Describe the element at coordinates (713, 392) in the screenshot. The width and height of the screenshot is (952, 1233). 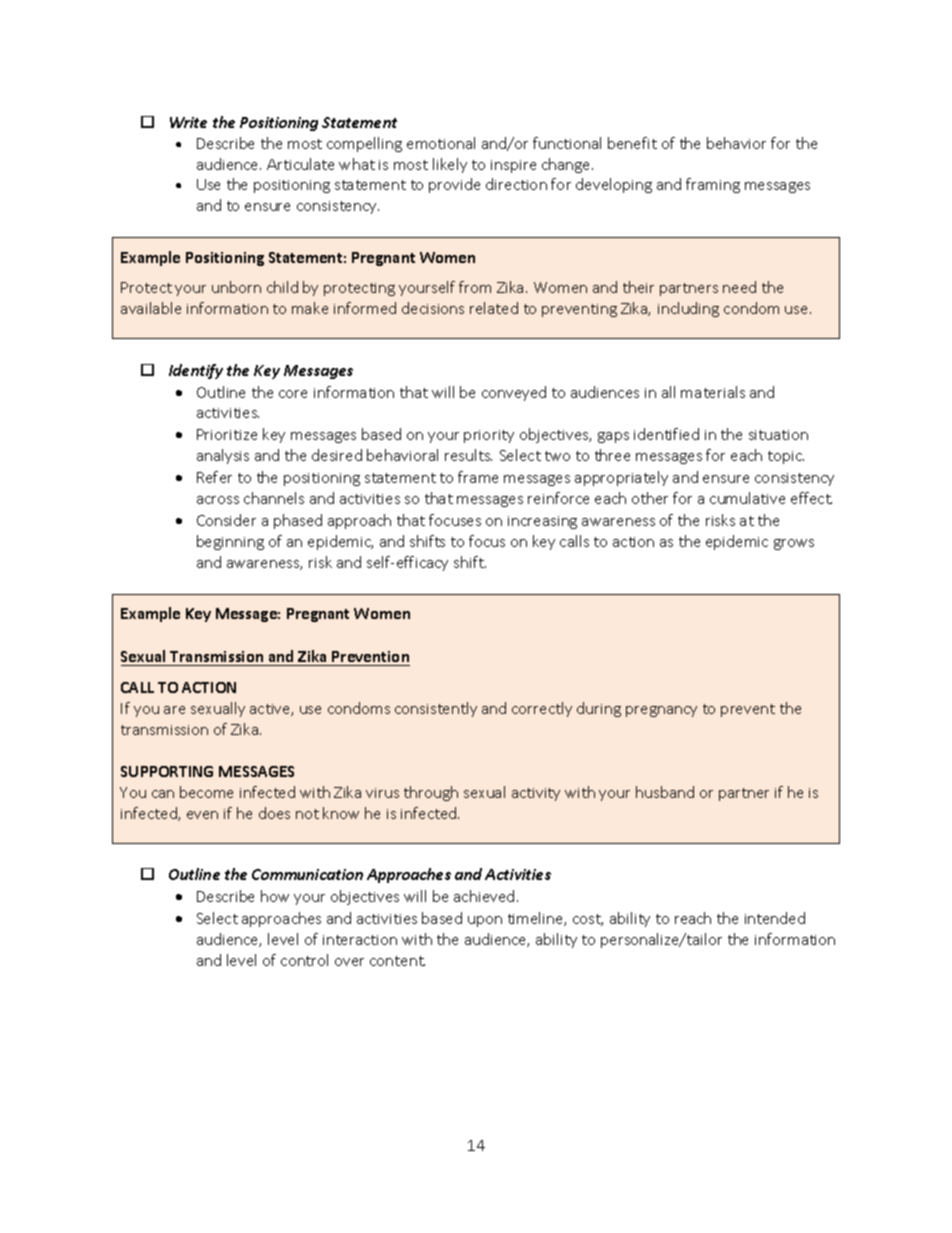
I see `materials` at that location.
